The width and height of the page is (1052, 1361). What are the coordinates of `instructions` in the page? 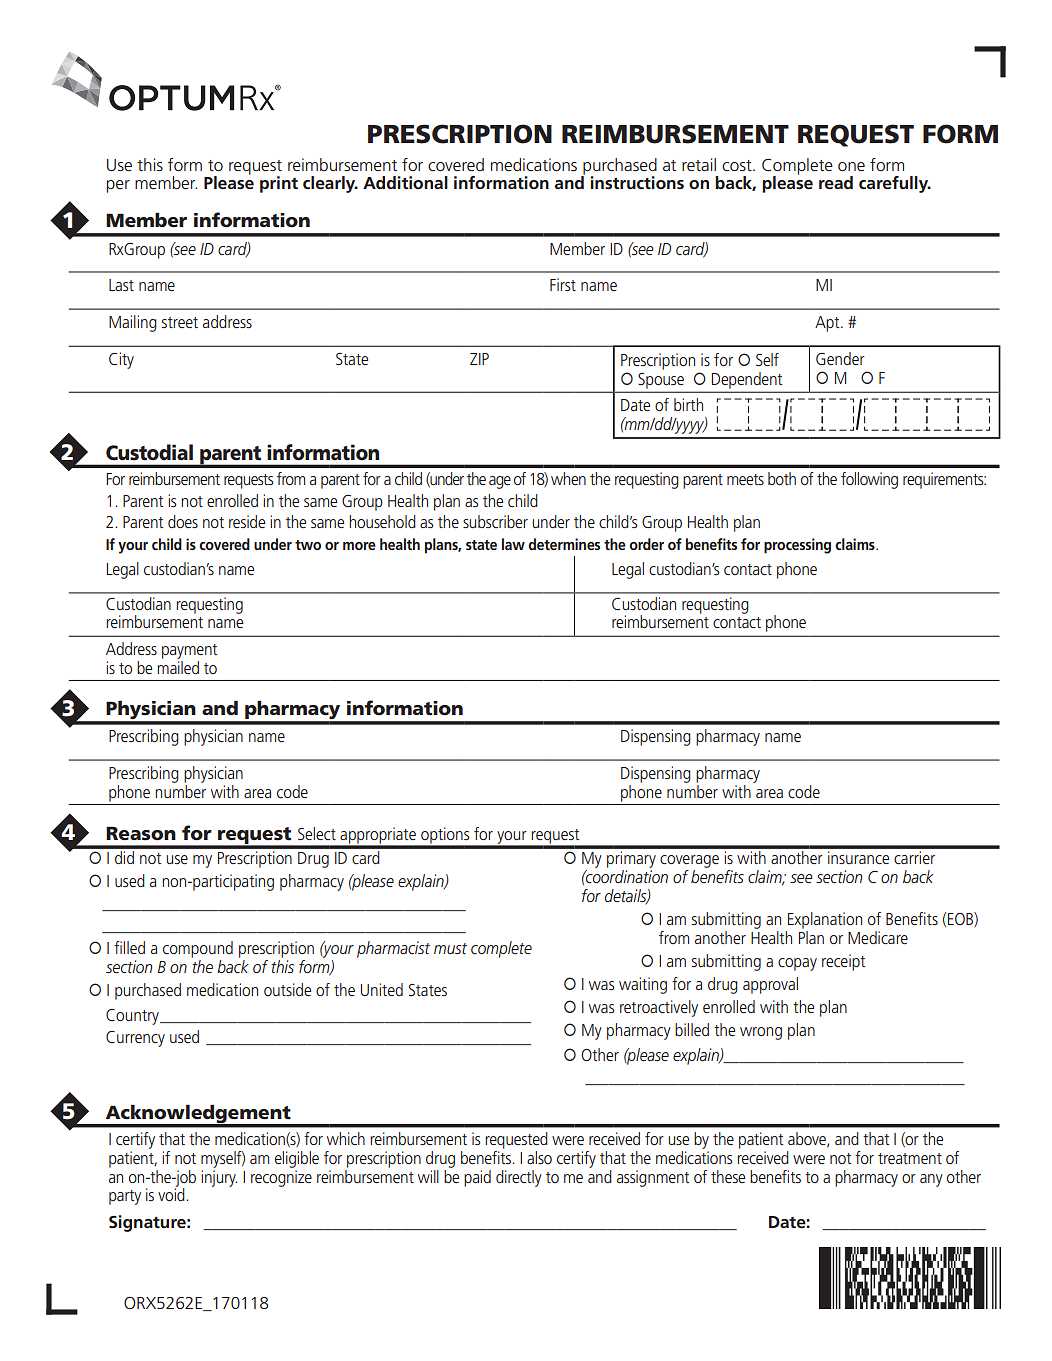 It's located at (637, 183).
